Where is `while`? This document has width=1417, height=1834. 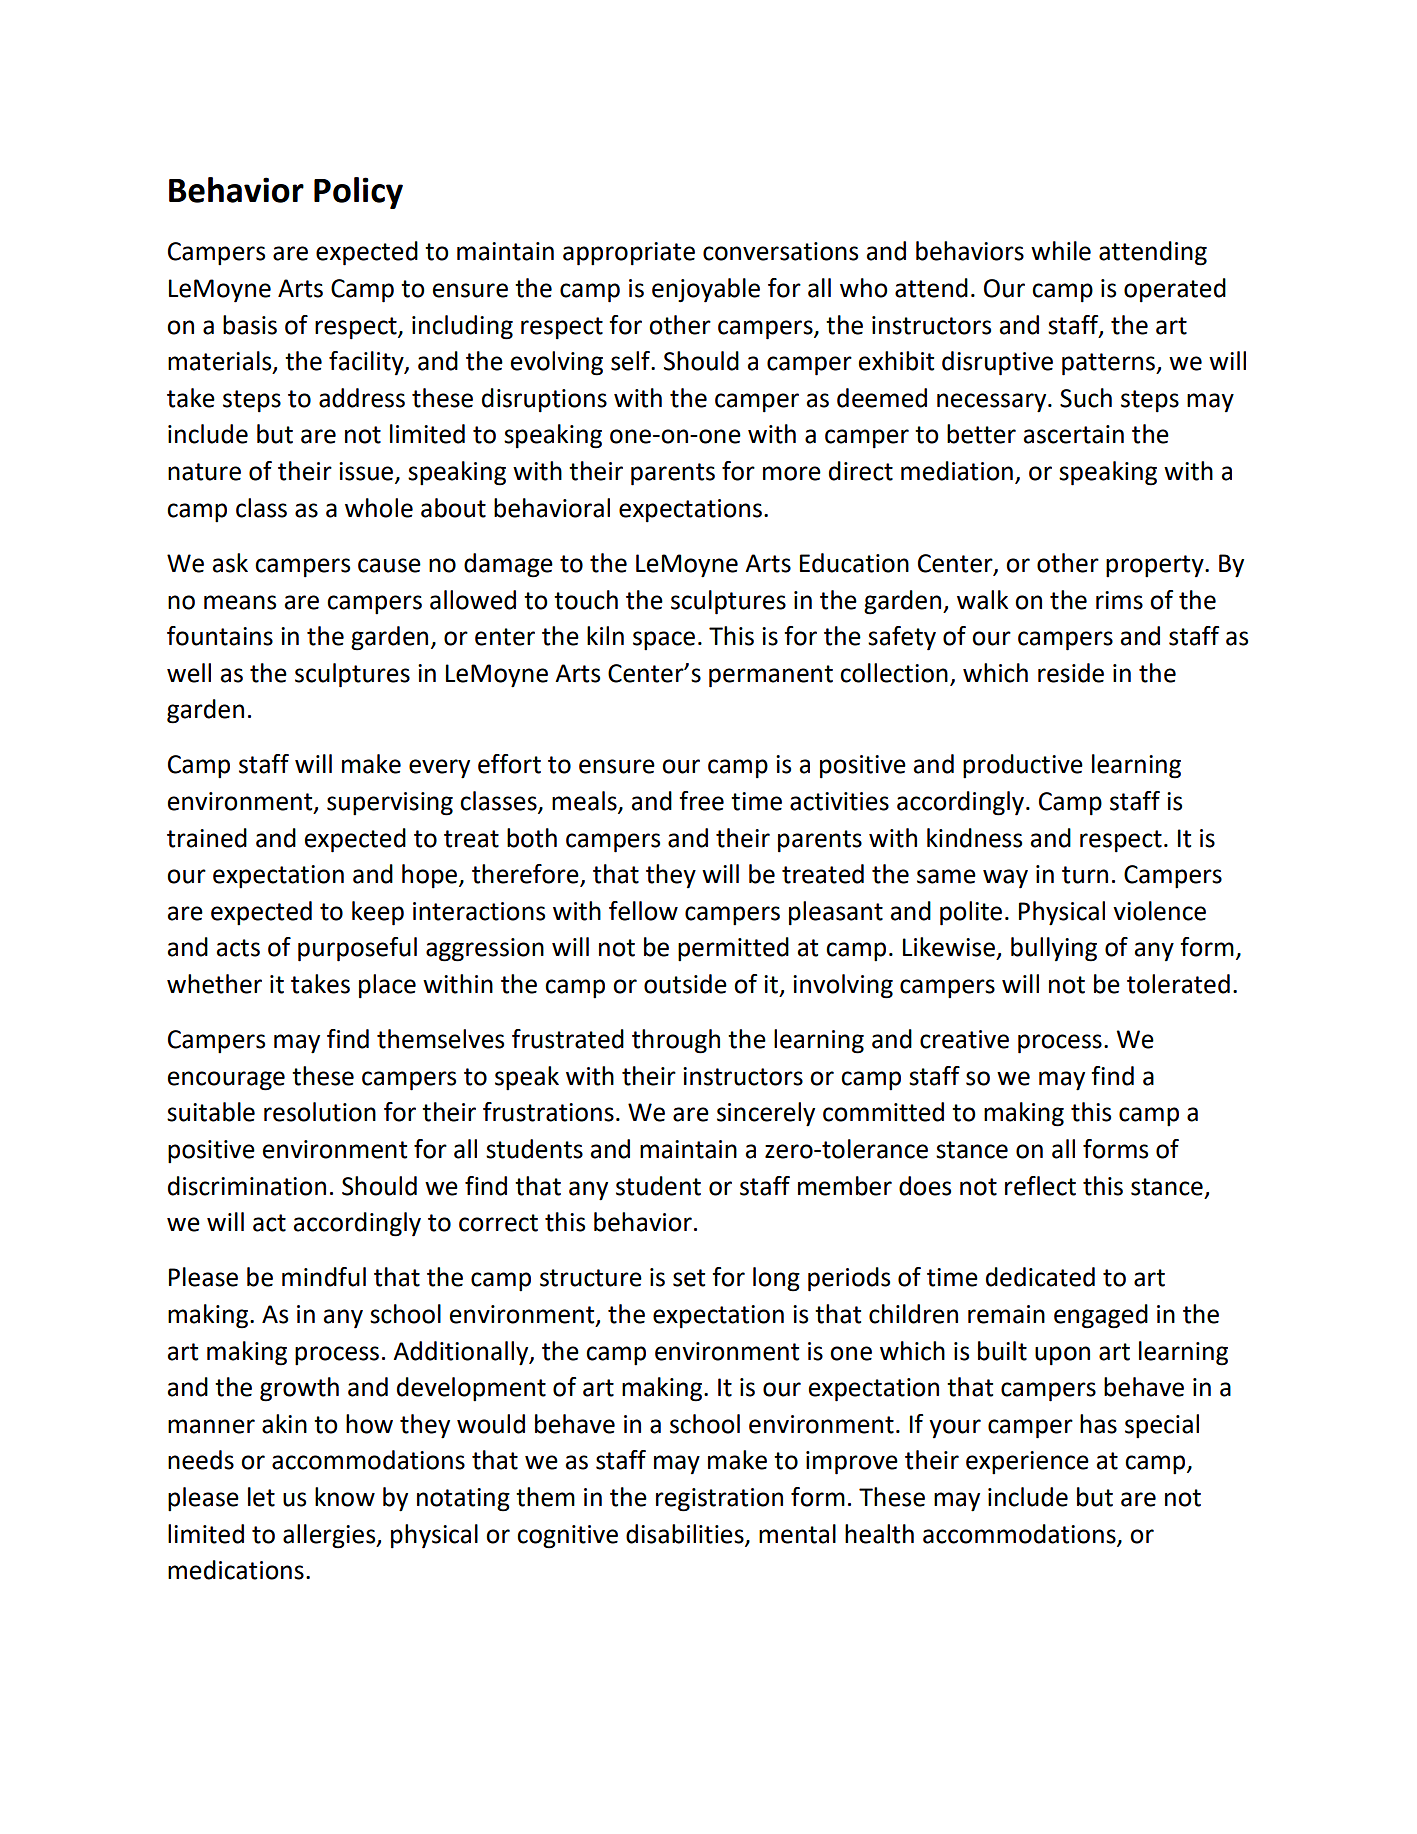
while is located at coordinates (1061, 251).
